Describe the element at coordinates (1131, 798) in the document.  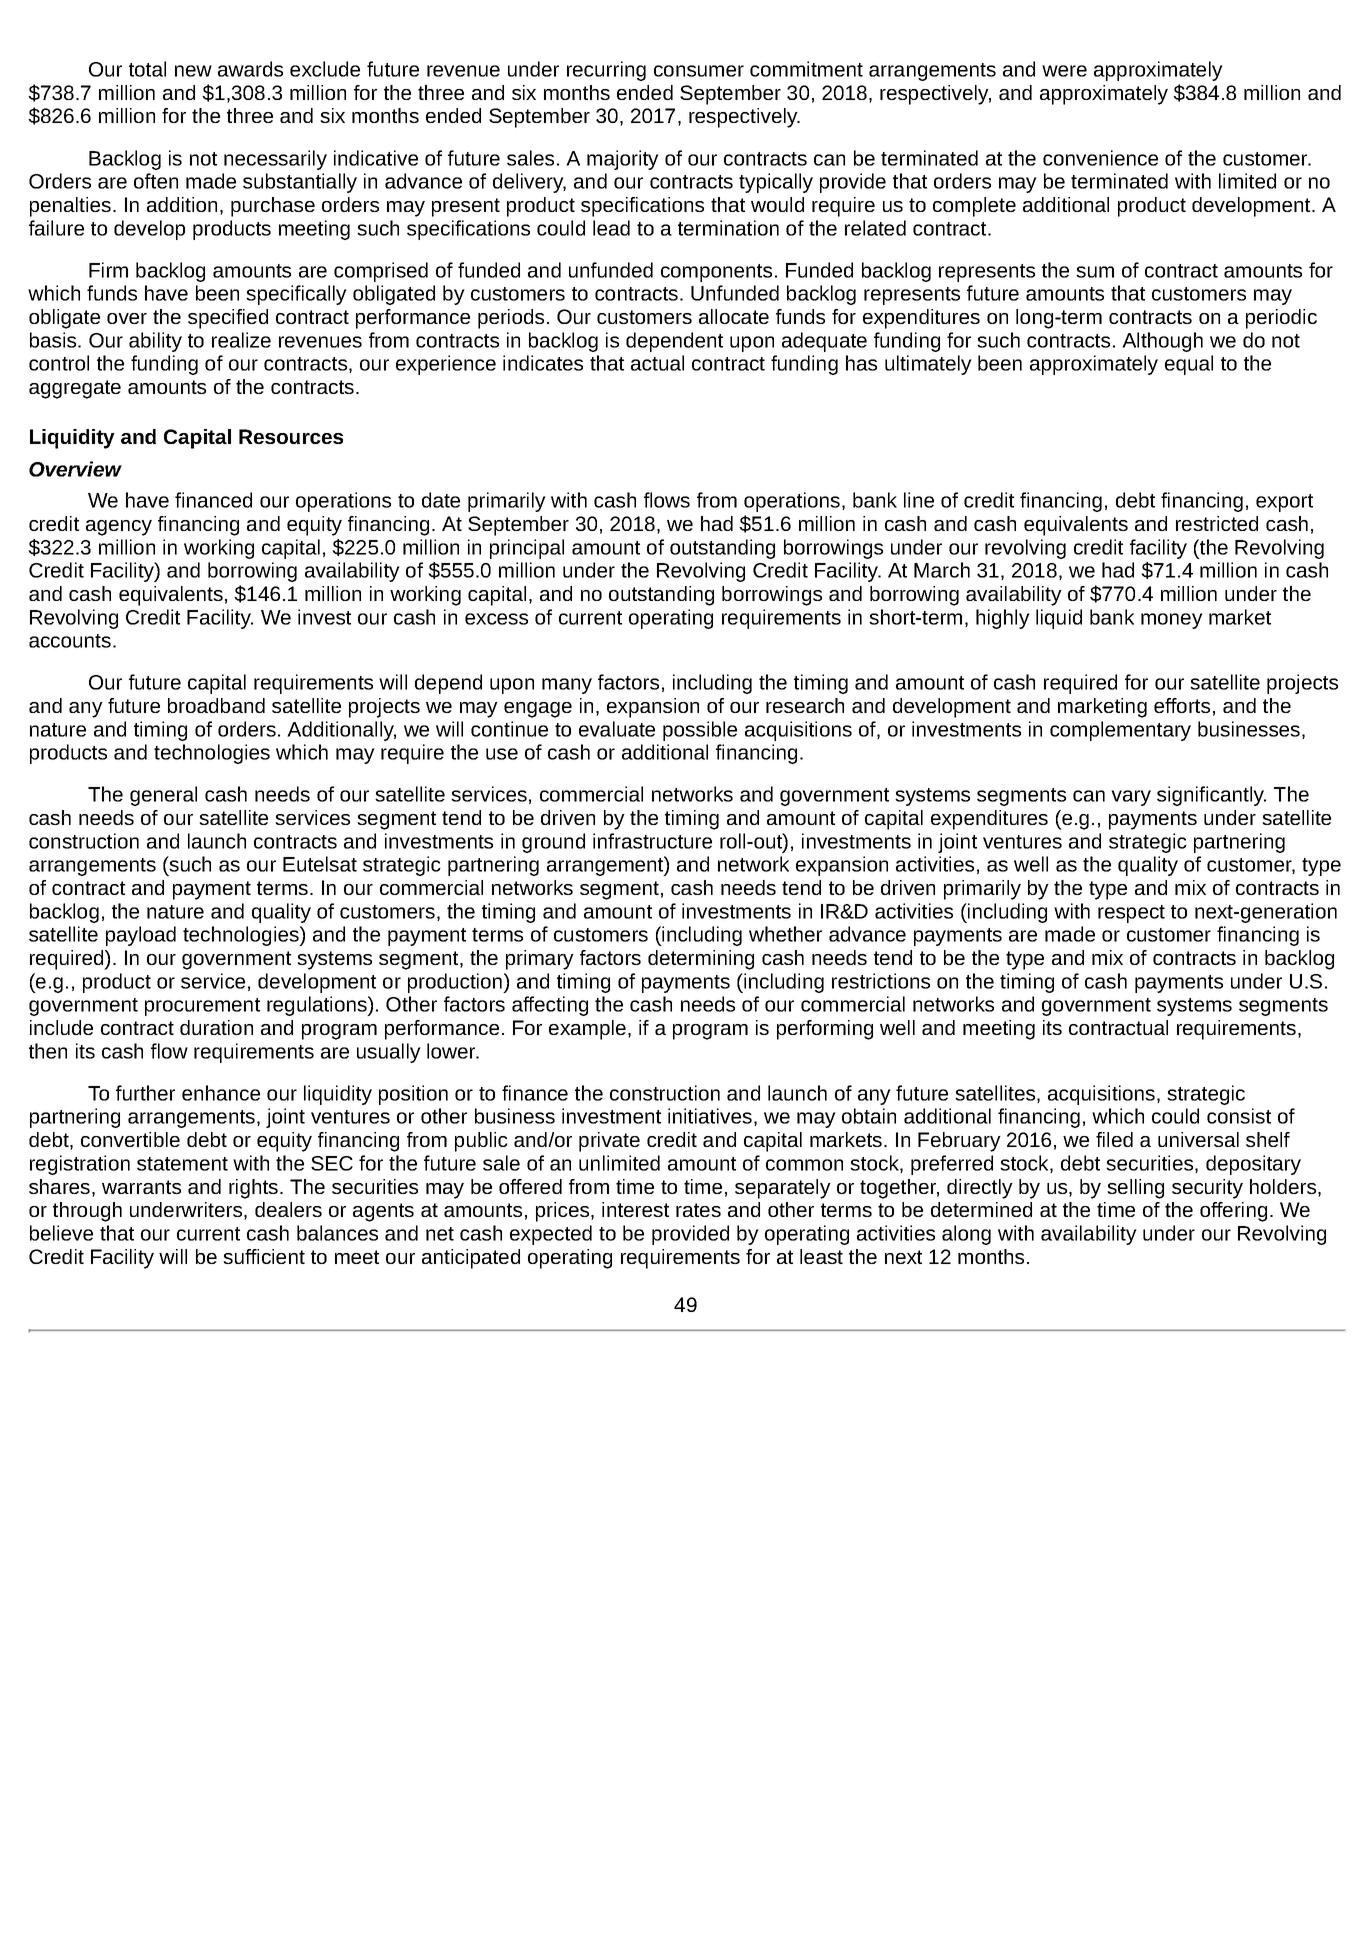
I see `vary` at that location.
